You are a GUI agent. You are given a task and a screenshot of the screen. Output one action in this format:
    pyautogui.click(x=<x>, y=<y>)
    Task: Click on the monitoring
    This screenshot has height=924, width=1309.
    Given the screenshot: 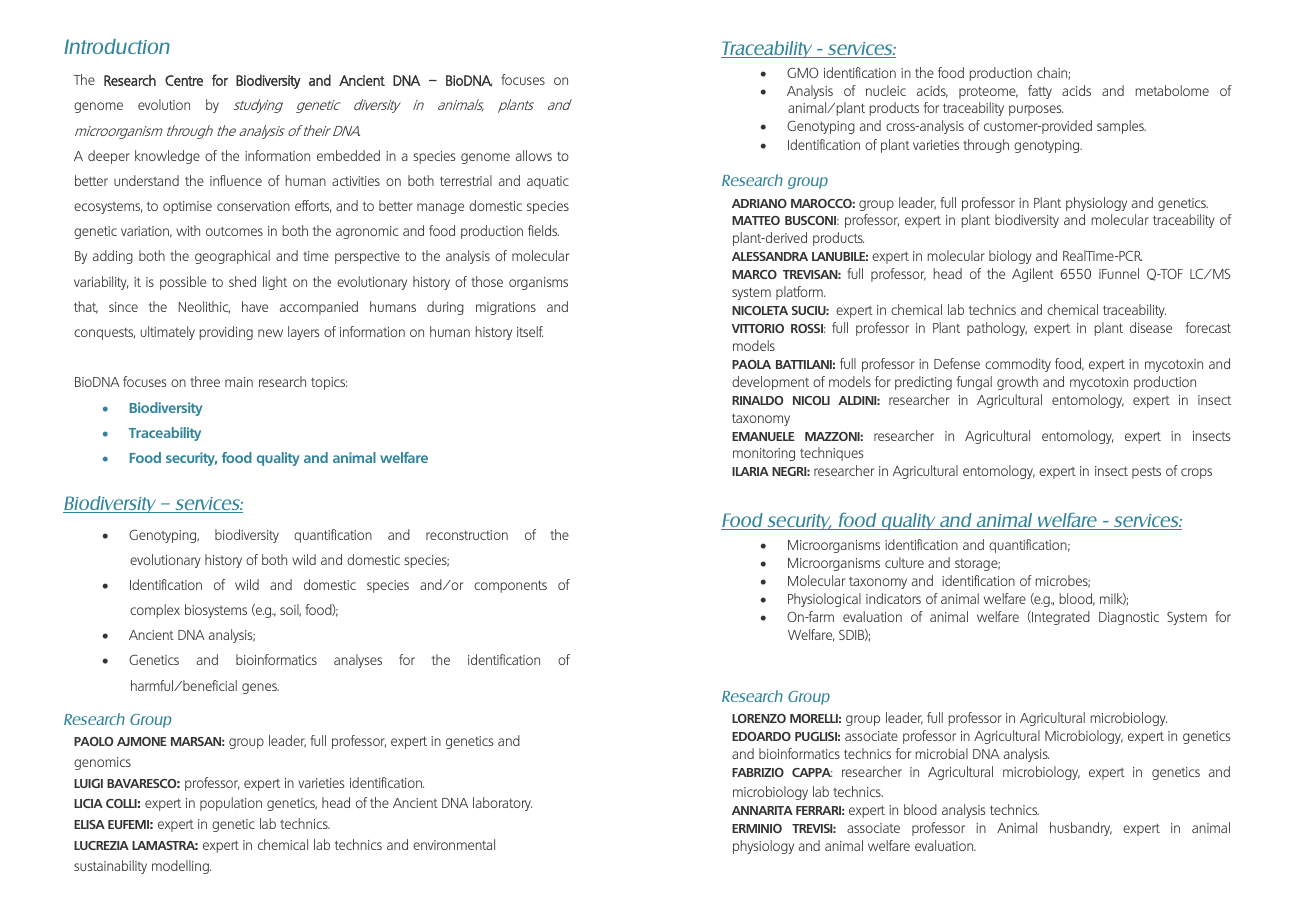 What is the action you would take?
    pyautogui.click(x=764, y=454)
